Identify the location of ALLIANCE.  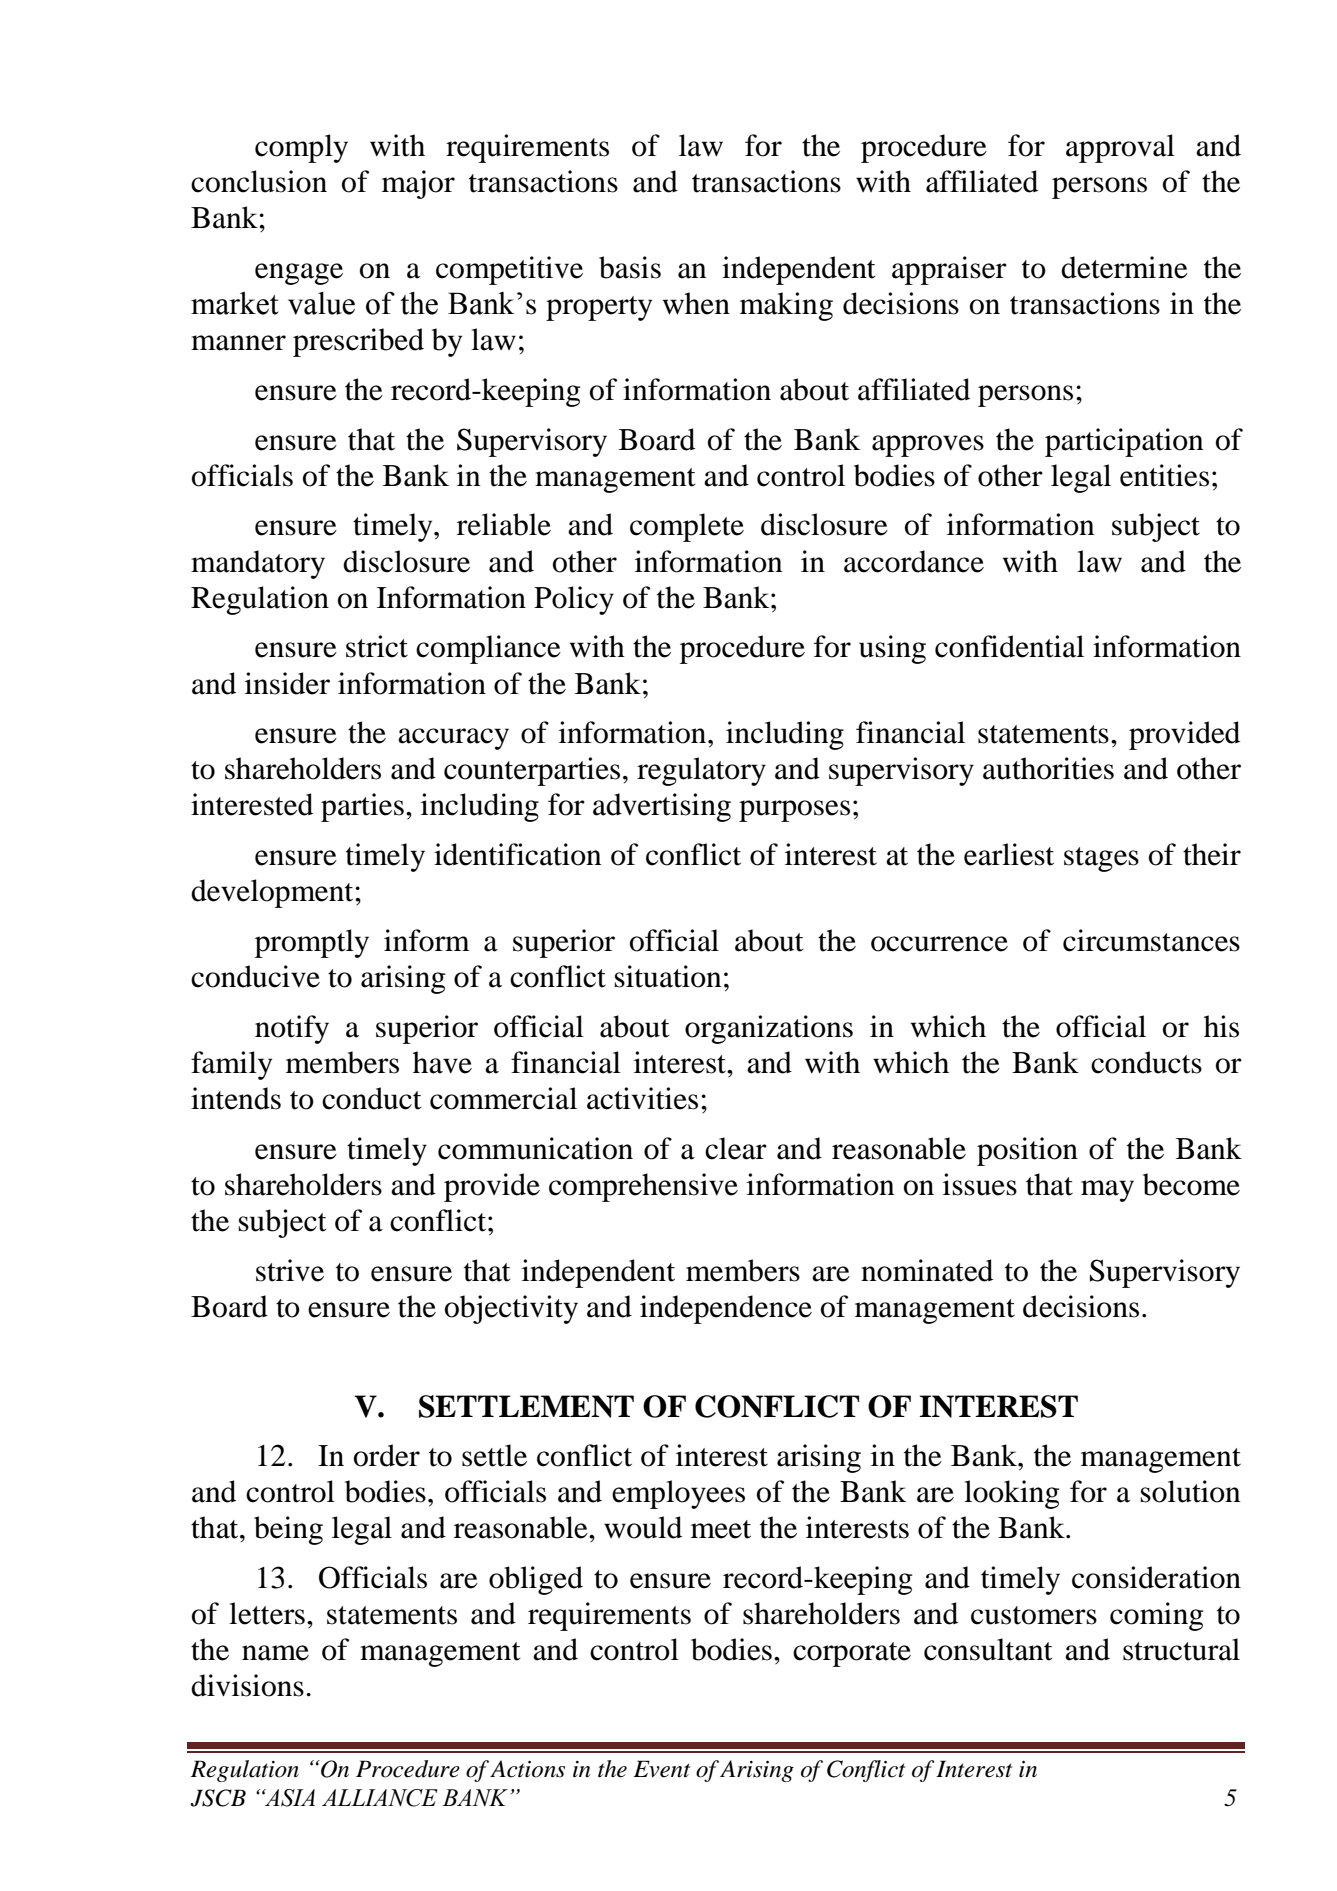
(380, 1798).
